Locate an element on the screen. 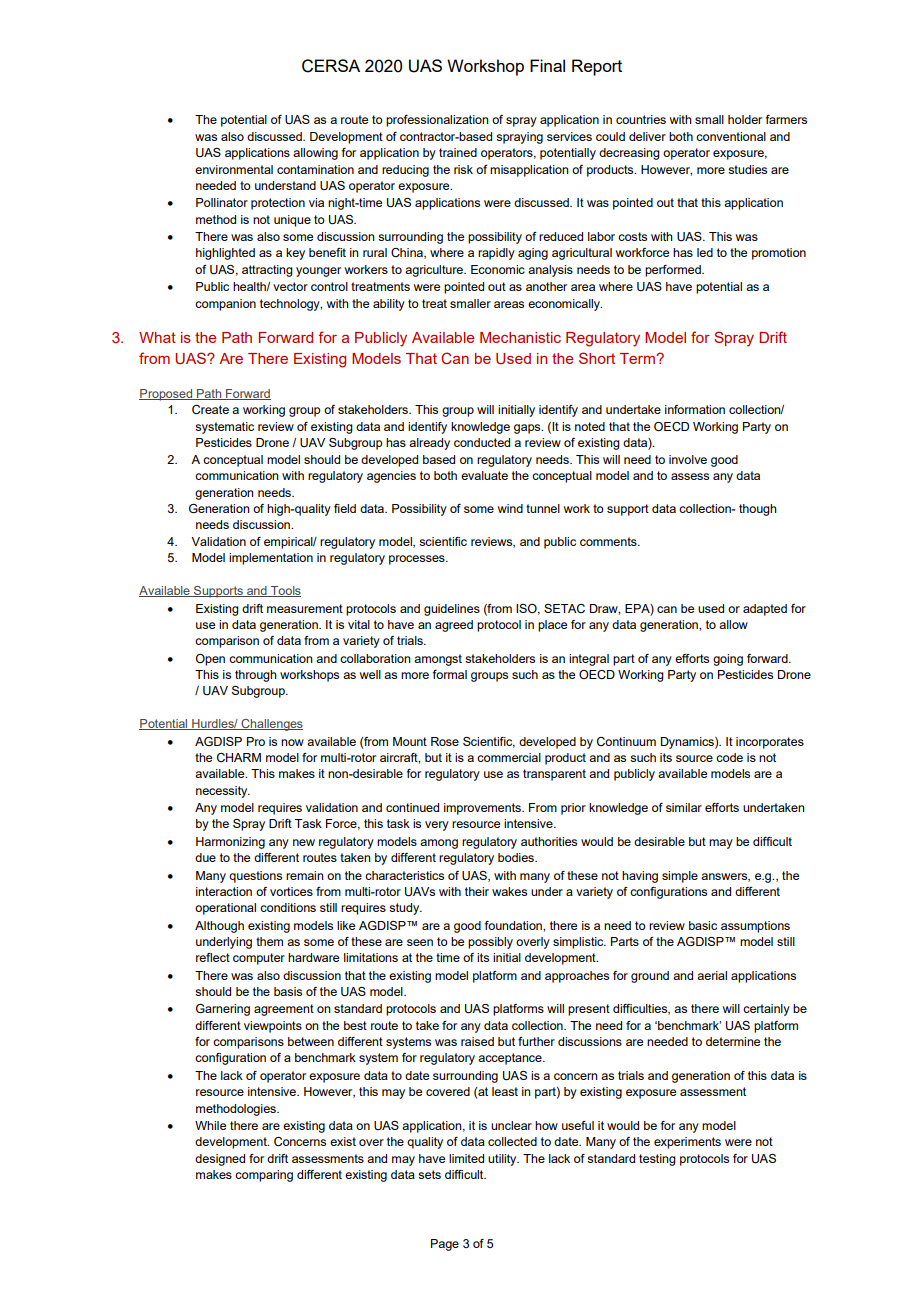 The height and width of the screenshot is (1307, 924). information is located at coordinates (695, 409).
